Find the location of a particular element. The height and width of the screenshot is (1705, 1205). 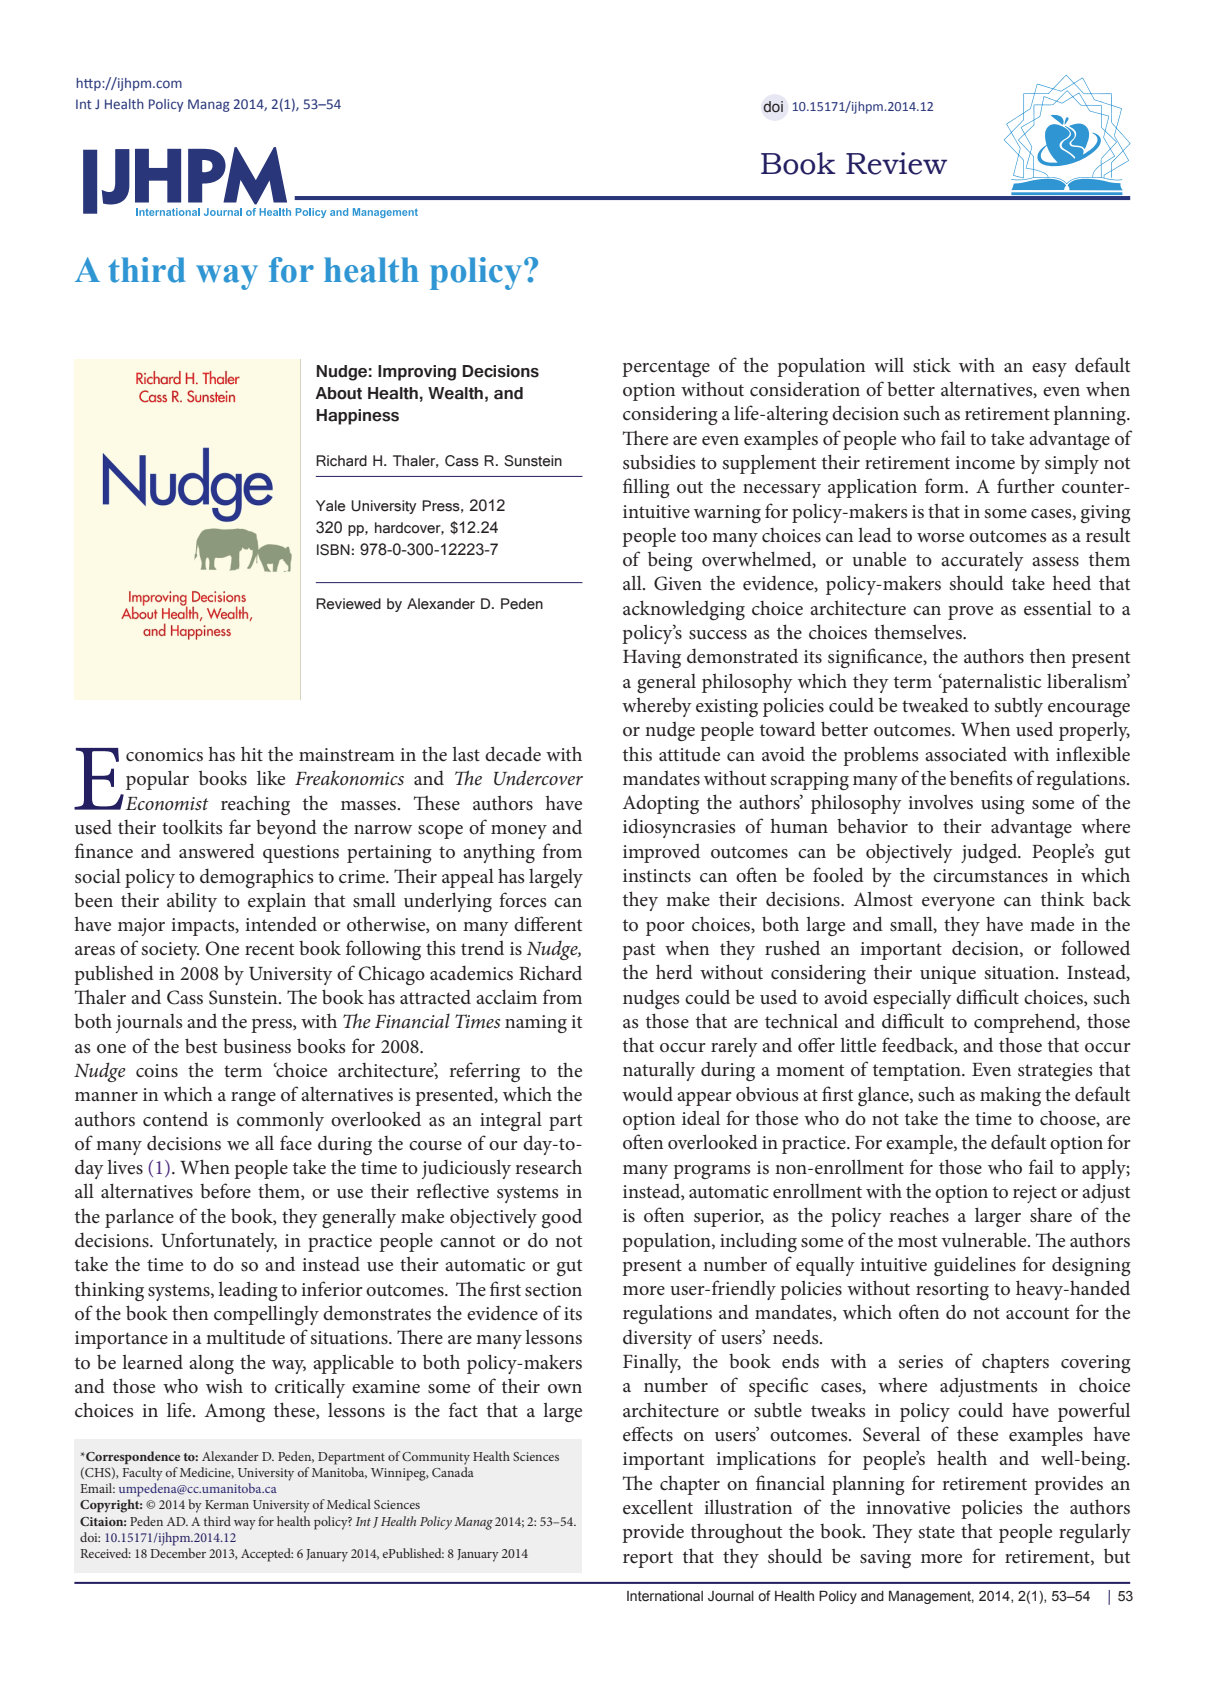

About is located at coordinates (338, 393).
